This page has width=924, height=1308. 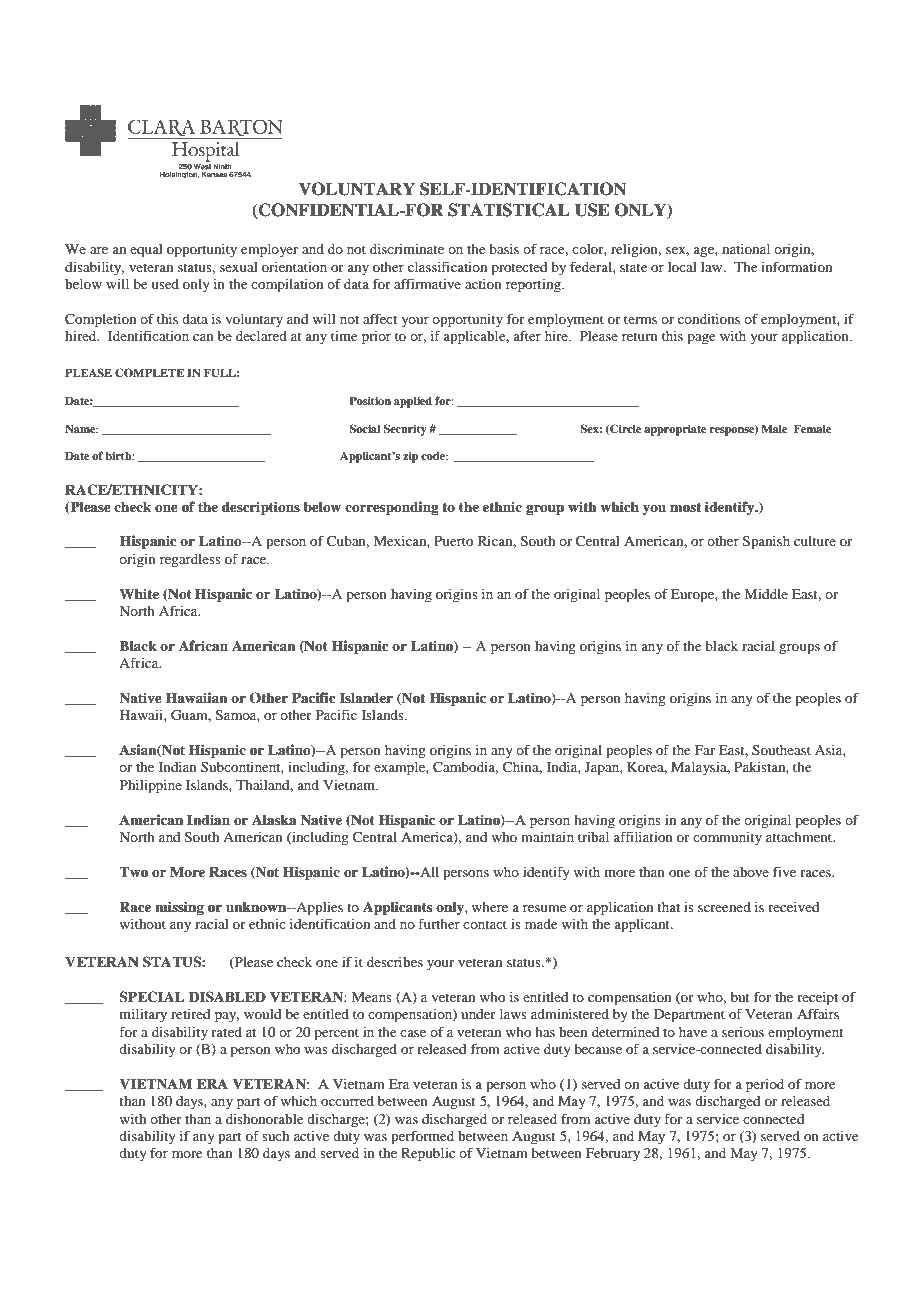 What do you see at coordinates (146, 251) in the page?
I see `equal` at bounding box center [146, 251].
